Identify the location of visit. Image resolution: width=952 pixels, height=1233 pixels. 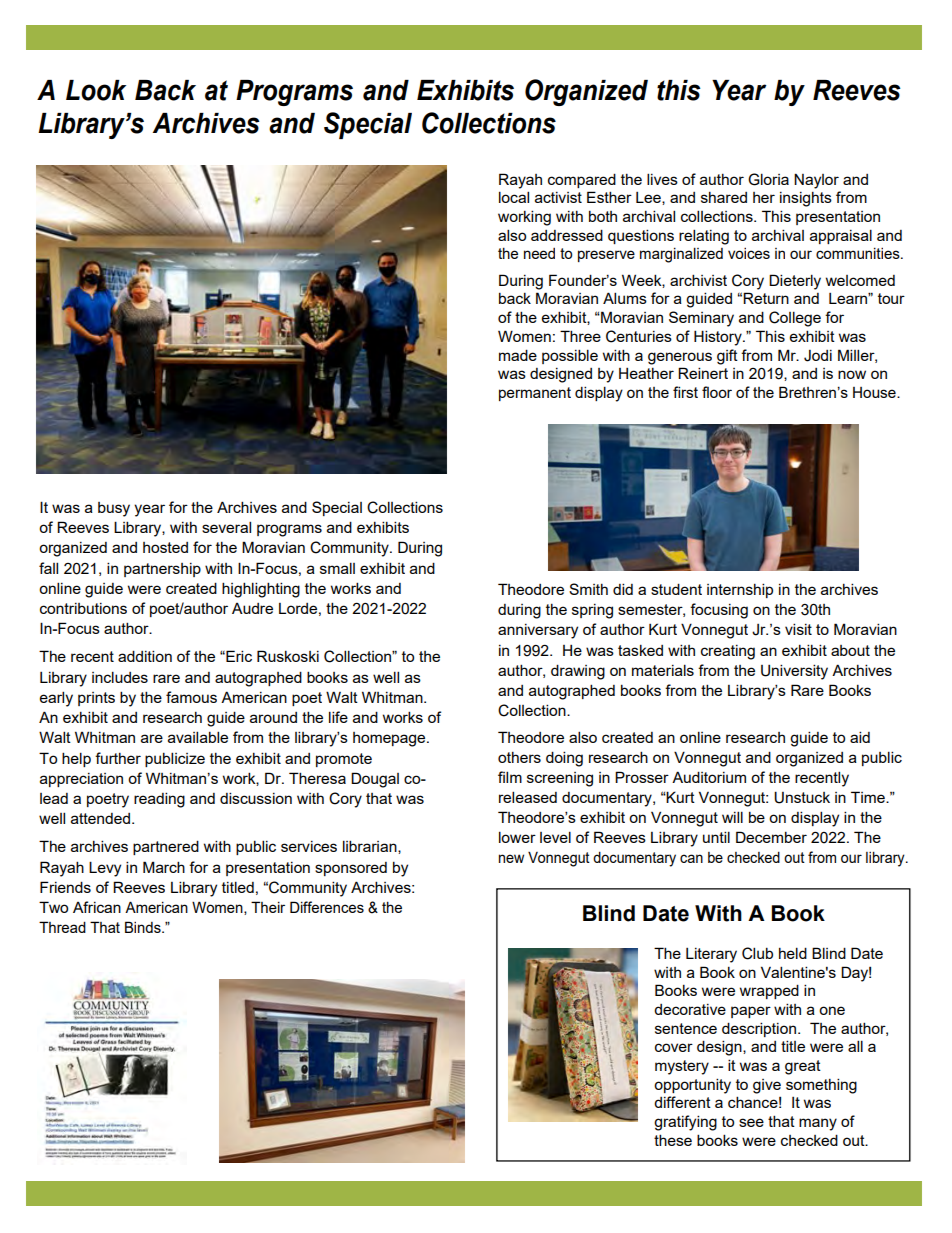
(798, 629).
